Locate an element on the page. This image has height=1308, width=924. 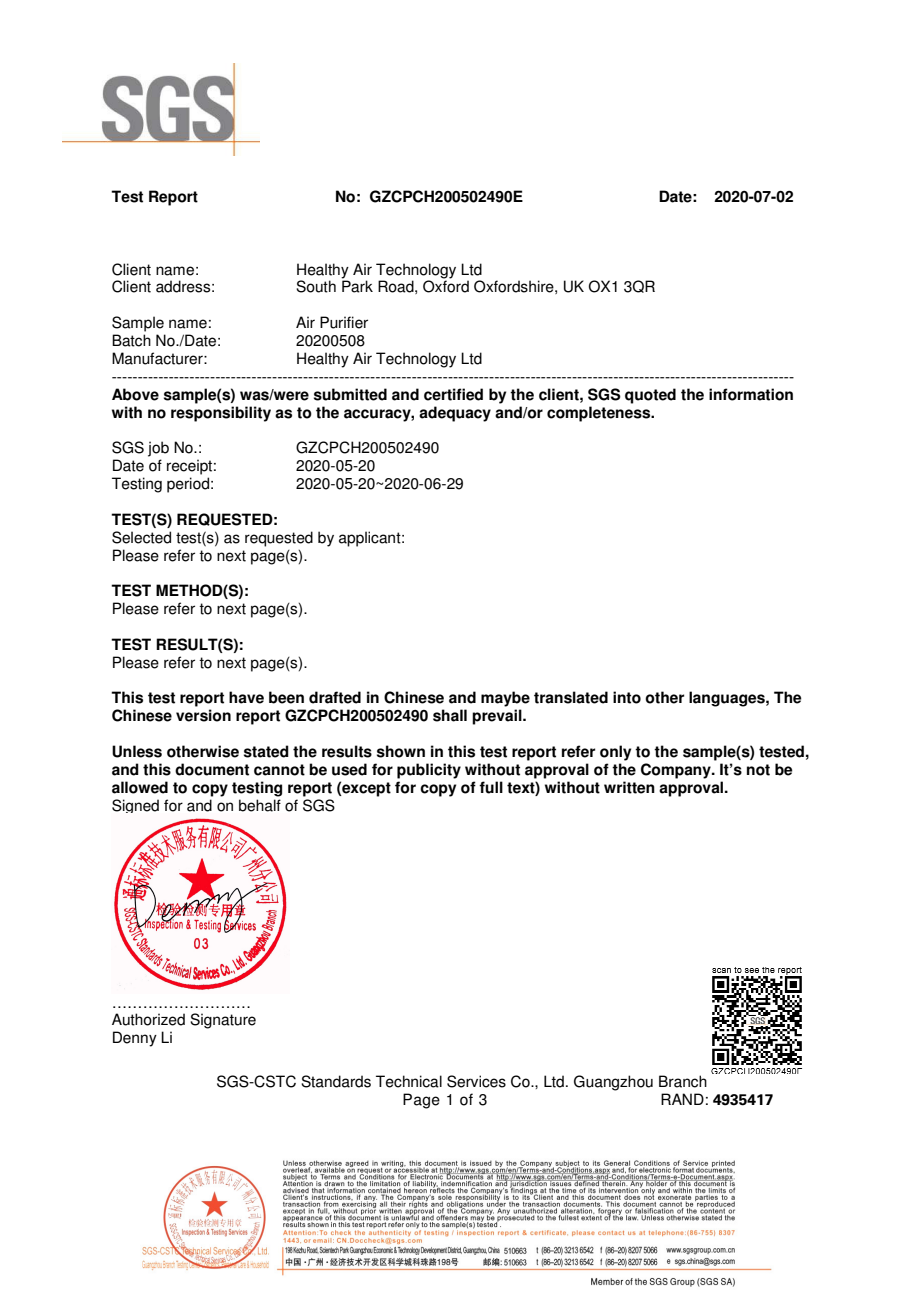
Park is located at coordinates (357, 286).
